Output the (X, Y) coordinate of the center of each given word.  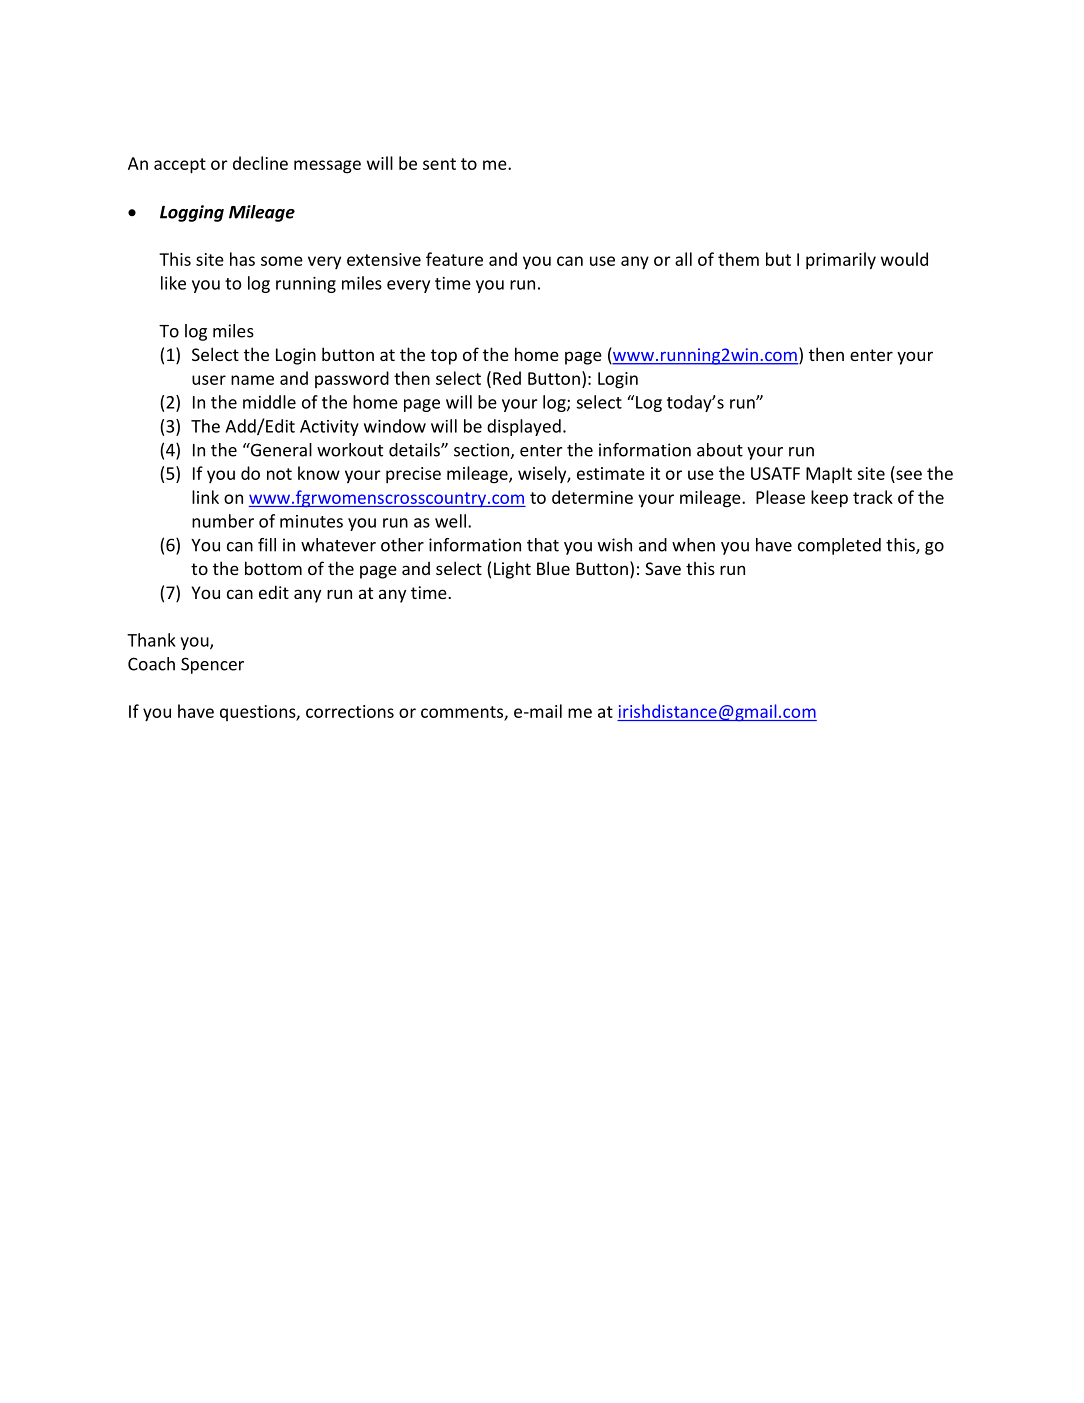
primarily (841, 261)
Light (512, 570)
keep (829, 499)
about (720, 450)
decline (260, 163)
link (205, 497)
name (252, 380)
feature (454, 259)
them (738, 259)
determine (592, 497)
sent (439, 164)
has (242, 259)
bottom (273, 568)
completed (839, 546)
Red (507, 378)
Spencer (212, 665)
